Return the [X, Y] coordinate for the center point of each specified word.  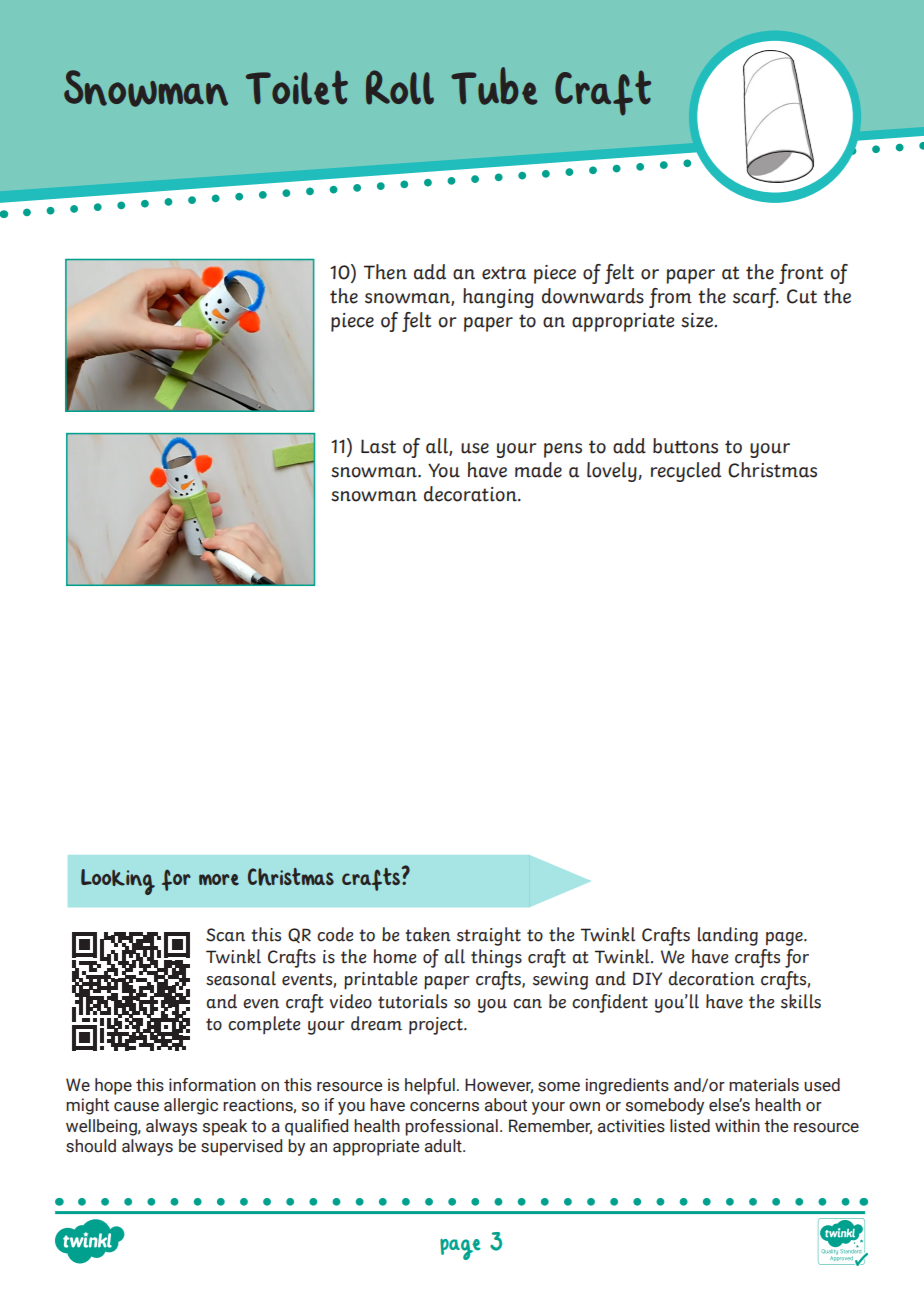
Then [385, 272]
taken [428, 934]
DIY [647, 978]
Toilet [297, 87]
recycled [686, 472]
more [219, 880]
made [538, 470]
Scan [225, 935]
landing [728, 936]
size [698, 320]
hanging [498, 298]
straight [489, 936]
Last [378, 446]
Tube [494, 86]
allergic [191, 1106]
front [801, 274]
